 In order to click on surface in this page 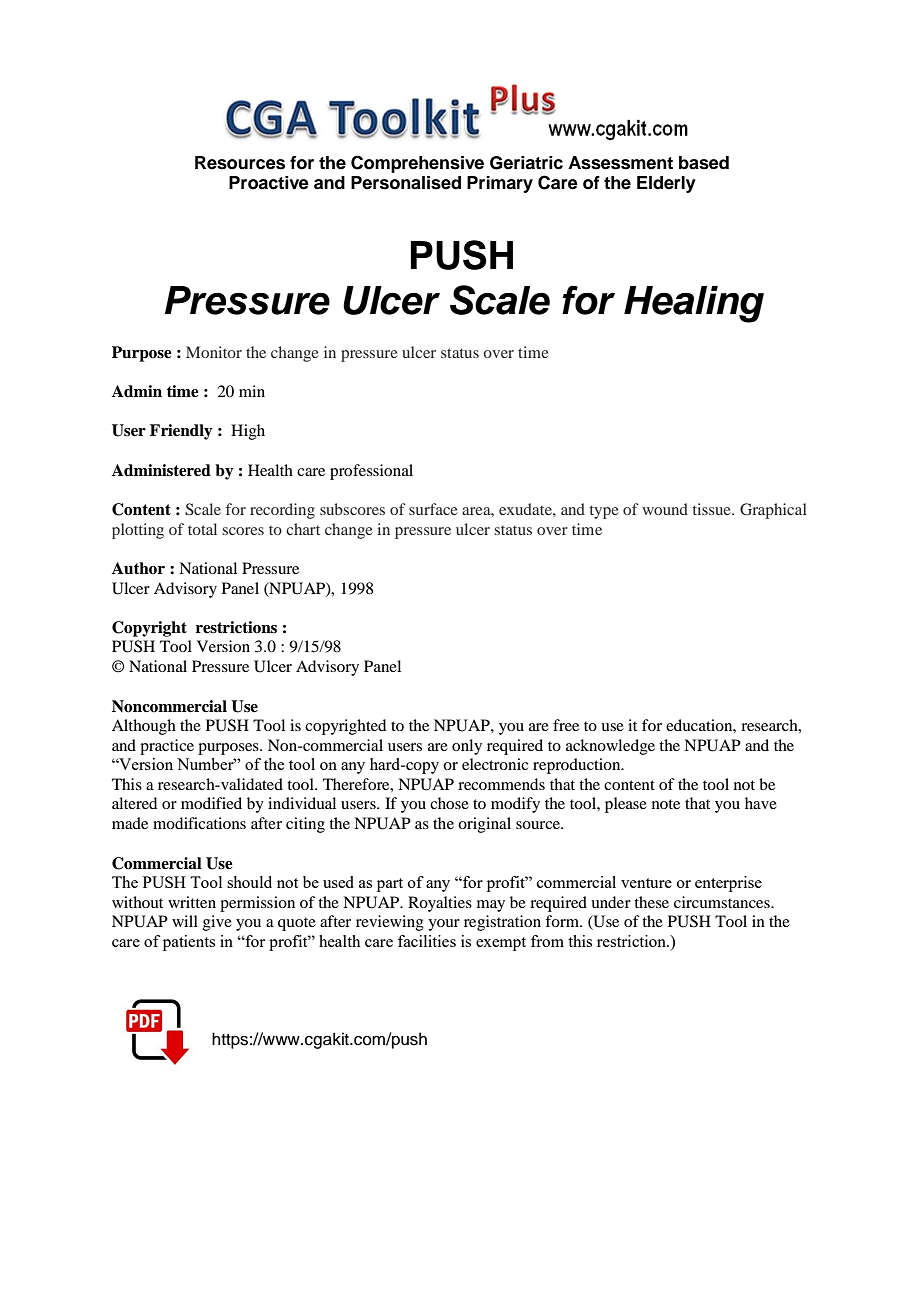, I will do `click(433, 509)`.
